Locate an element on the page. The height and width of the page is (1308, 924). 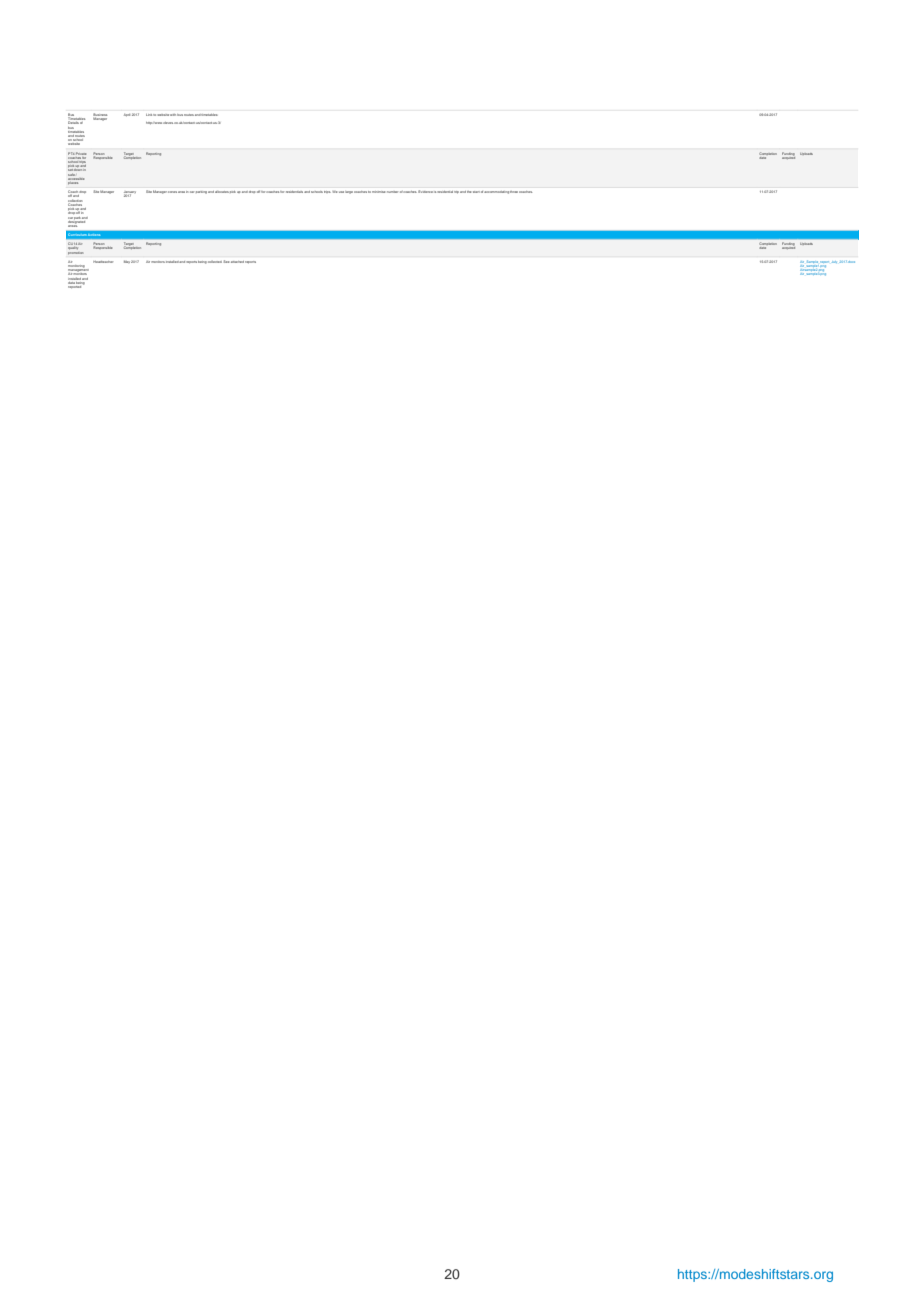
the is located at coordinates (469, 192).
